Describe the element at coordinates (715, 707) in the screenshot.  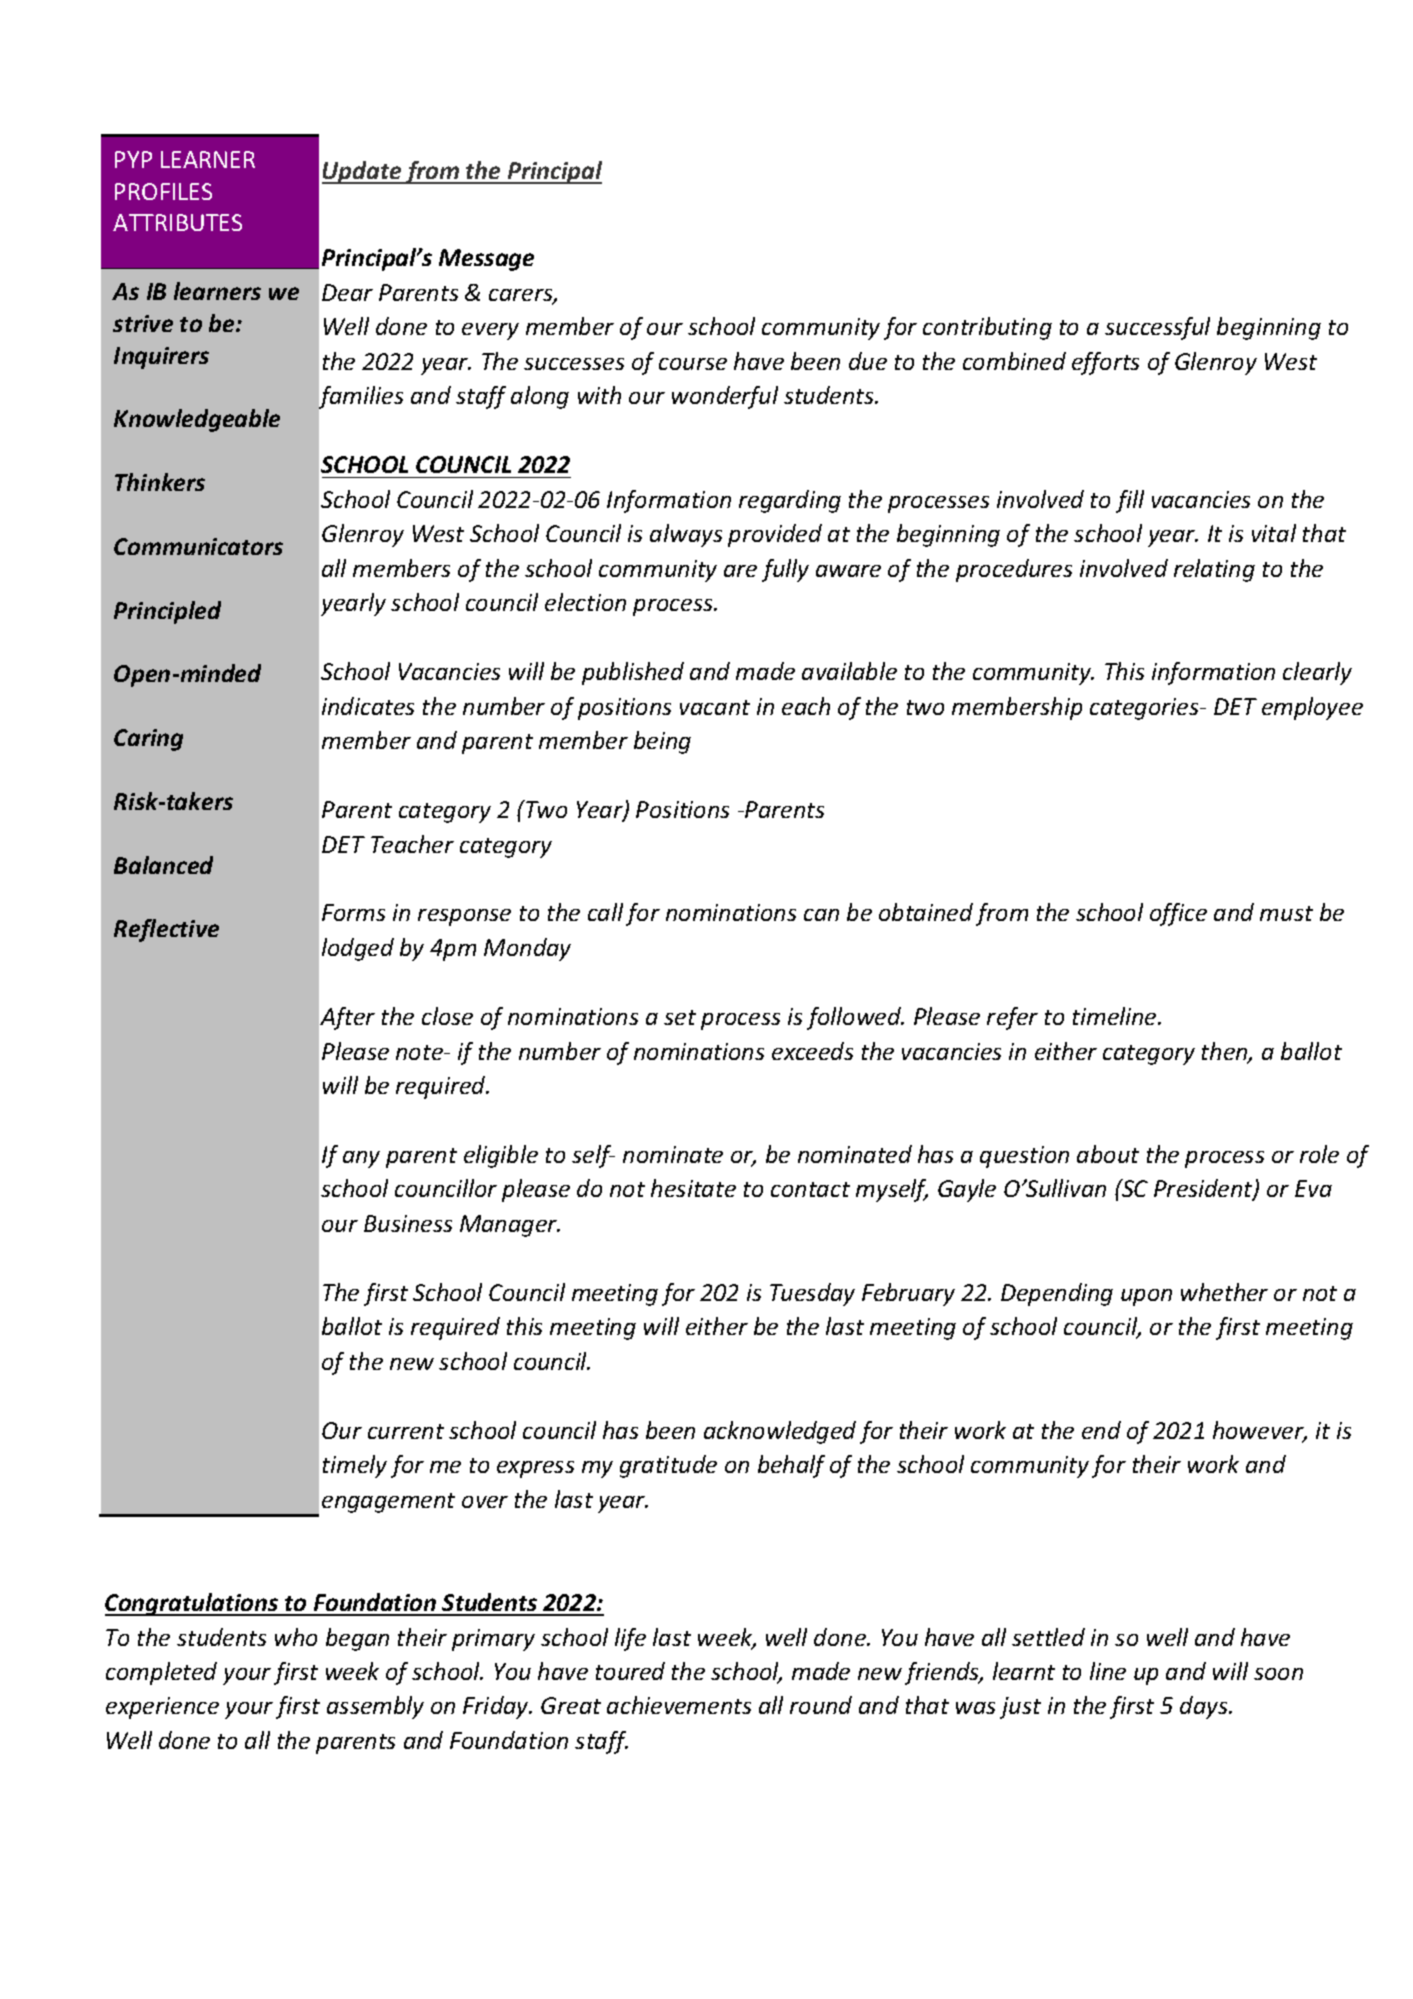
I see `vacant` at that location.
